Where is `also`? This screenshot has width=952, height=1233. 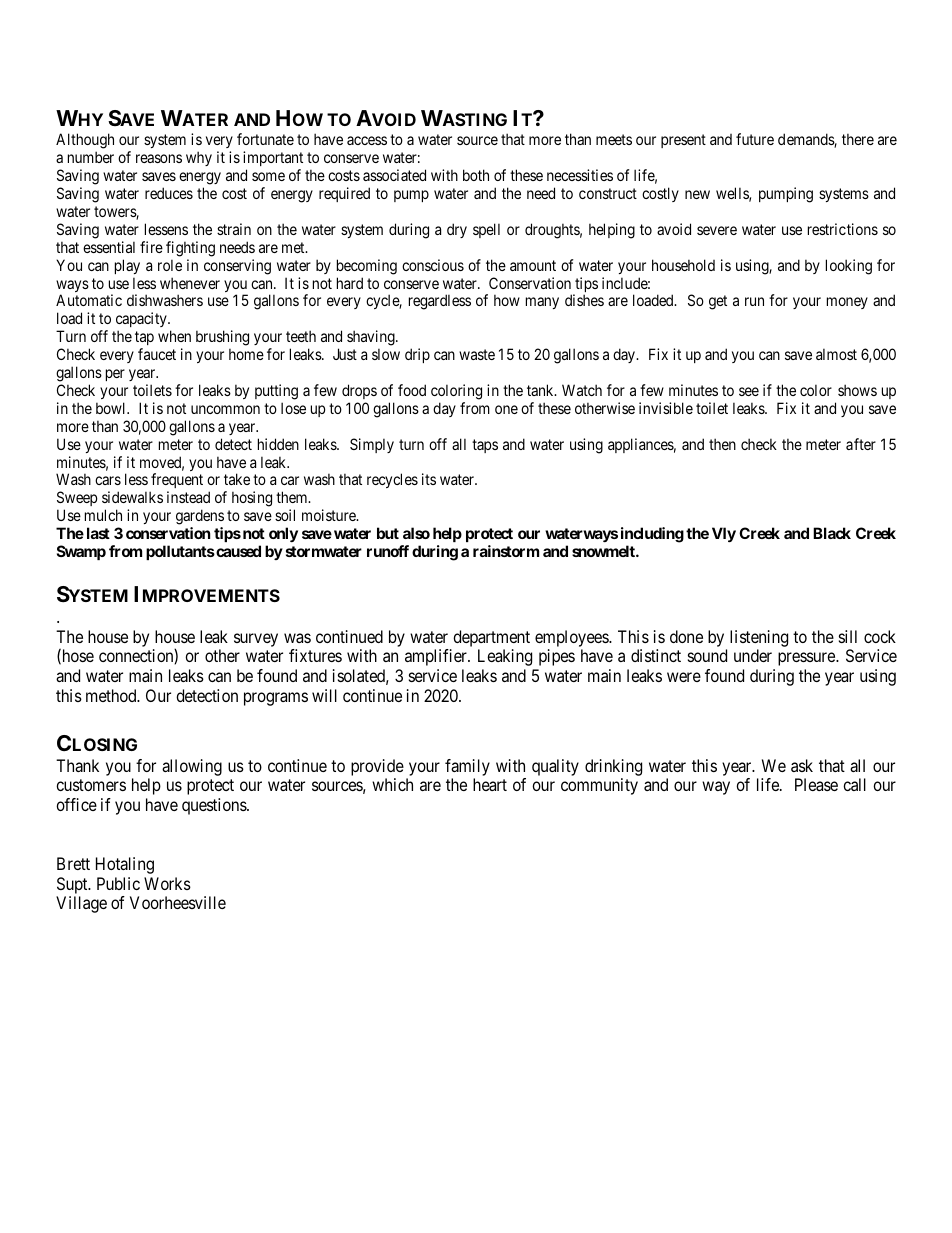 also is located at coordinates (416, 533).
